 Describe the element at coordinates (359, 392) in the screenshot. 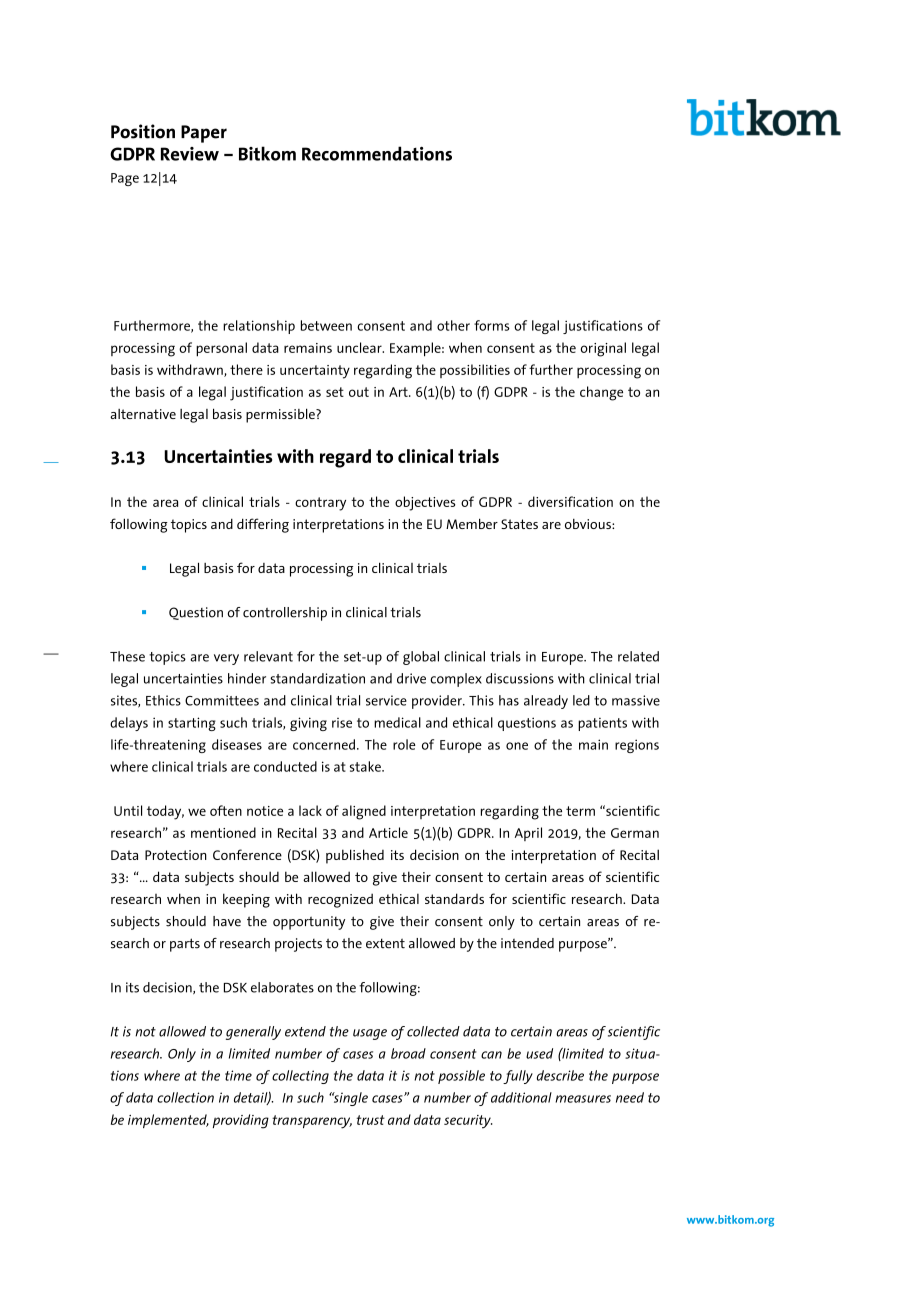

I see `out` at that location.
